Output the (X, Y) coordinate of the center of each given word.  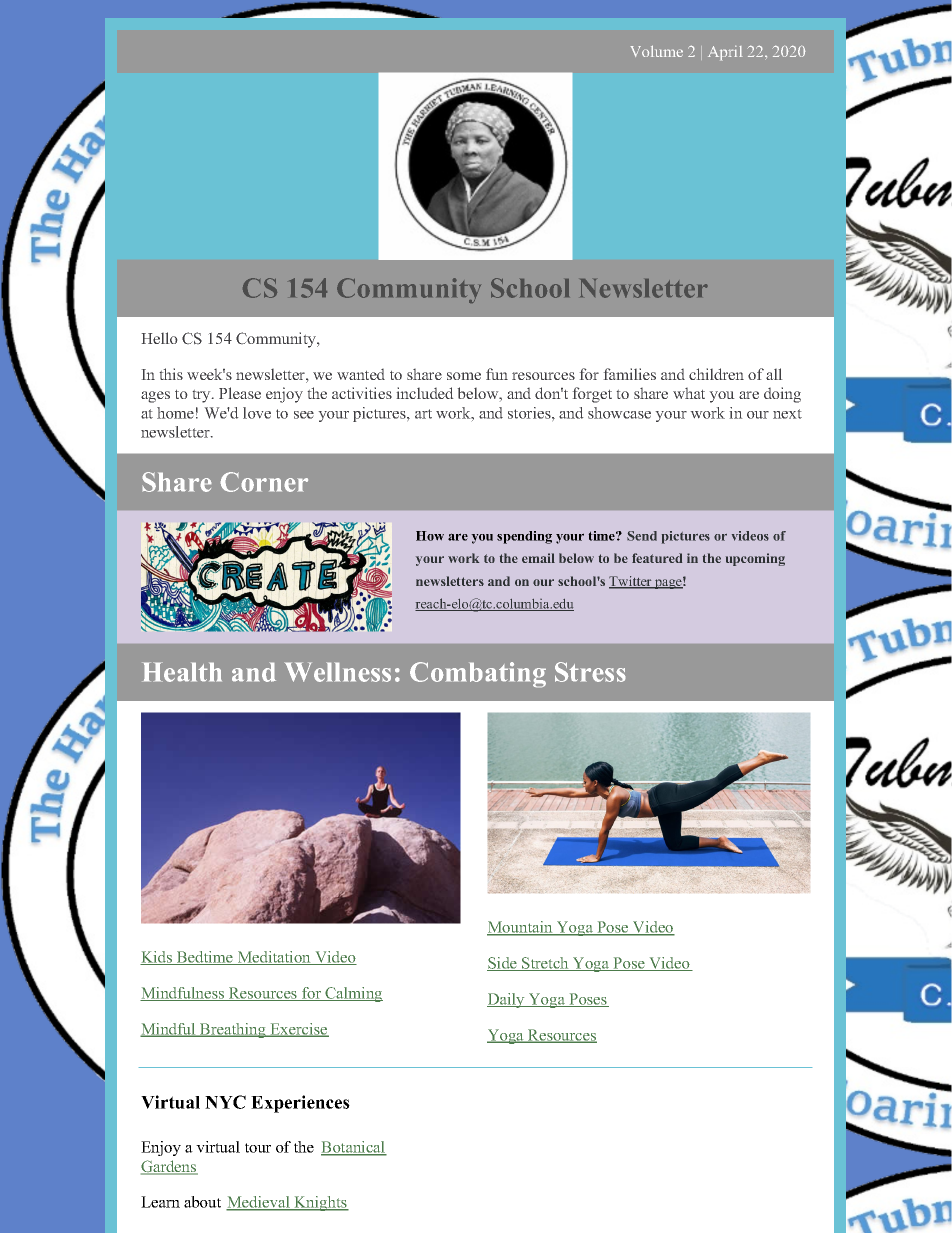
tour (258, 1148)
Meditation (274, 958)
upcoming (755, 559)
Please (240, 393)
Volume (656, 51)
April (725, 53)
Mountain (521, 928)
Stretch (545, 964)
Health (182, 672)
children (716, 374)
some (464, 376)
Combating (478, 675)
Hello (159, 338)
